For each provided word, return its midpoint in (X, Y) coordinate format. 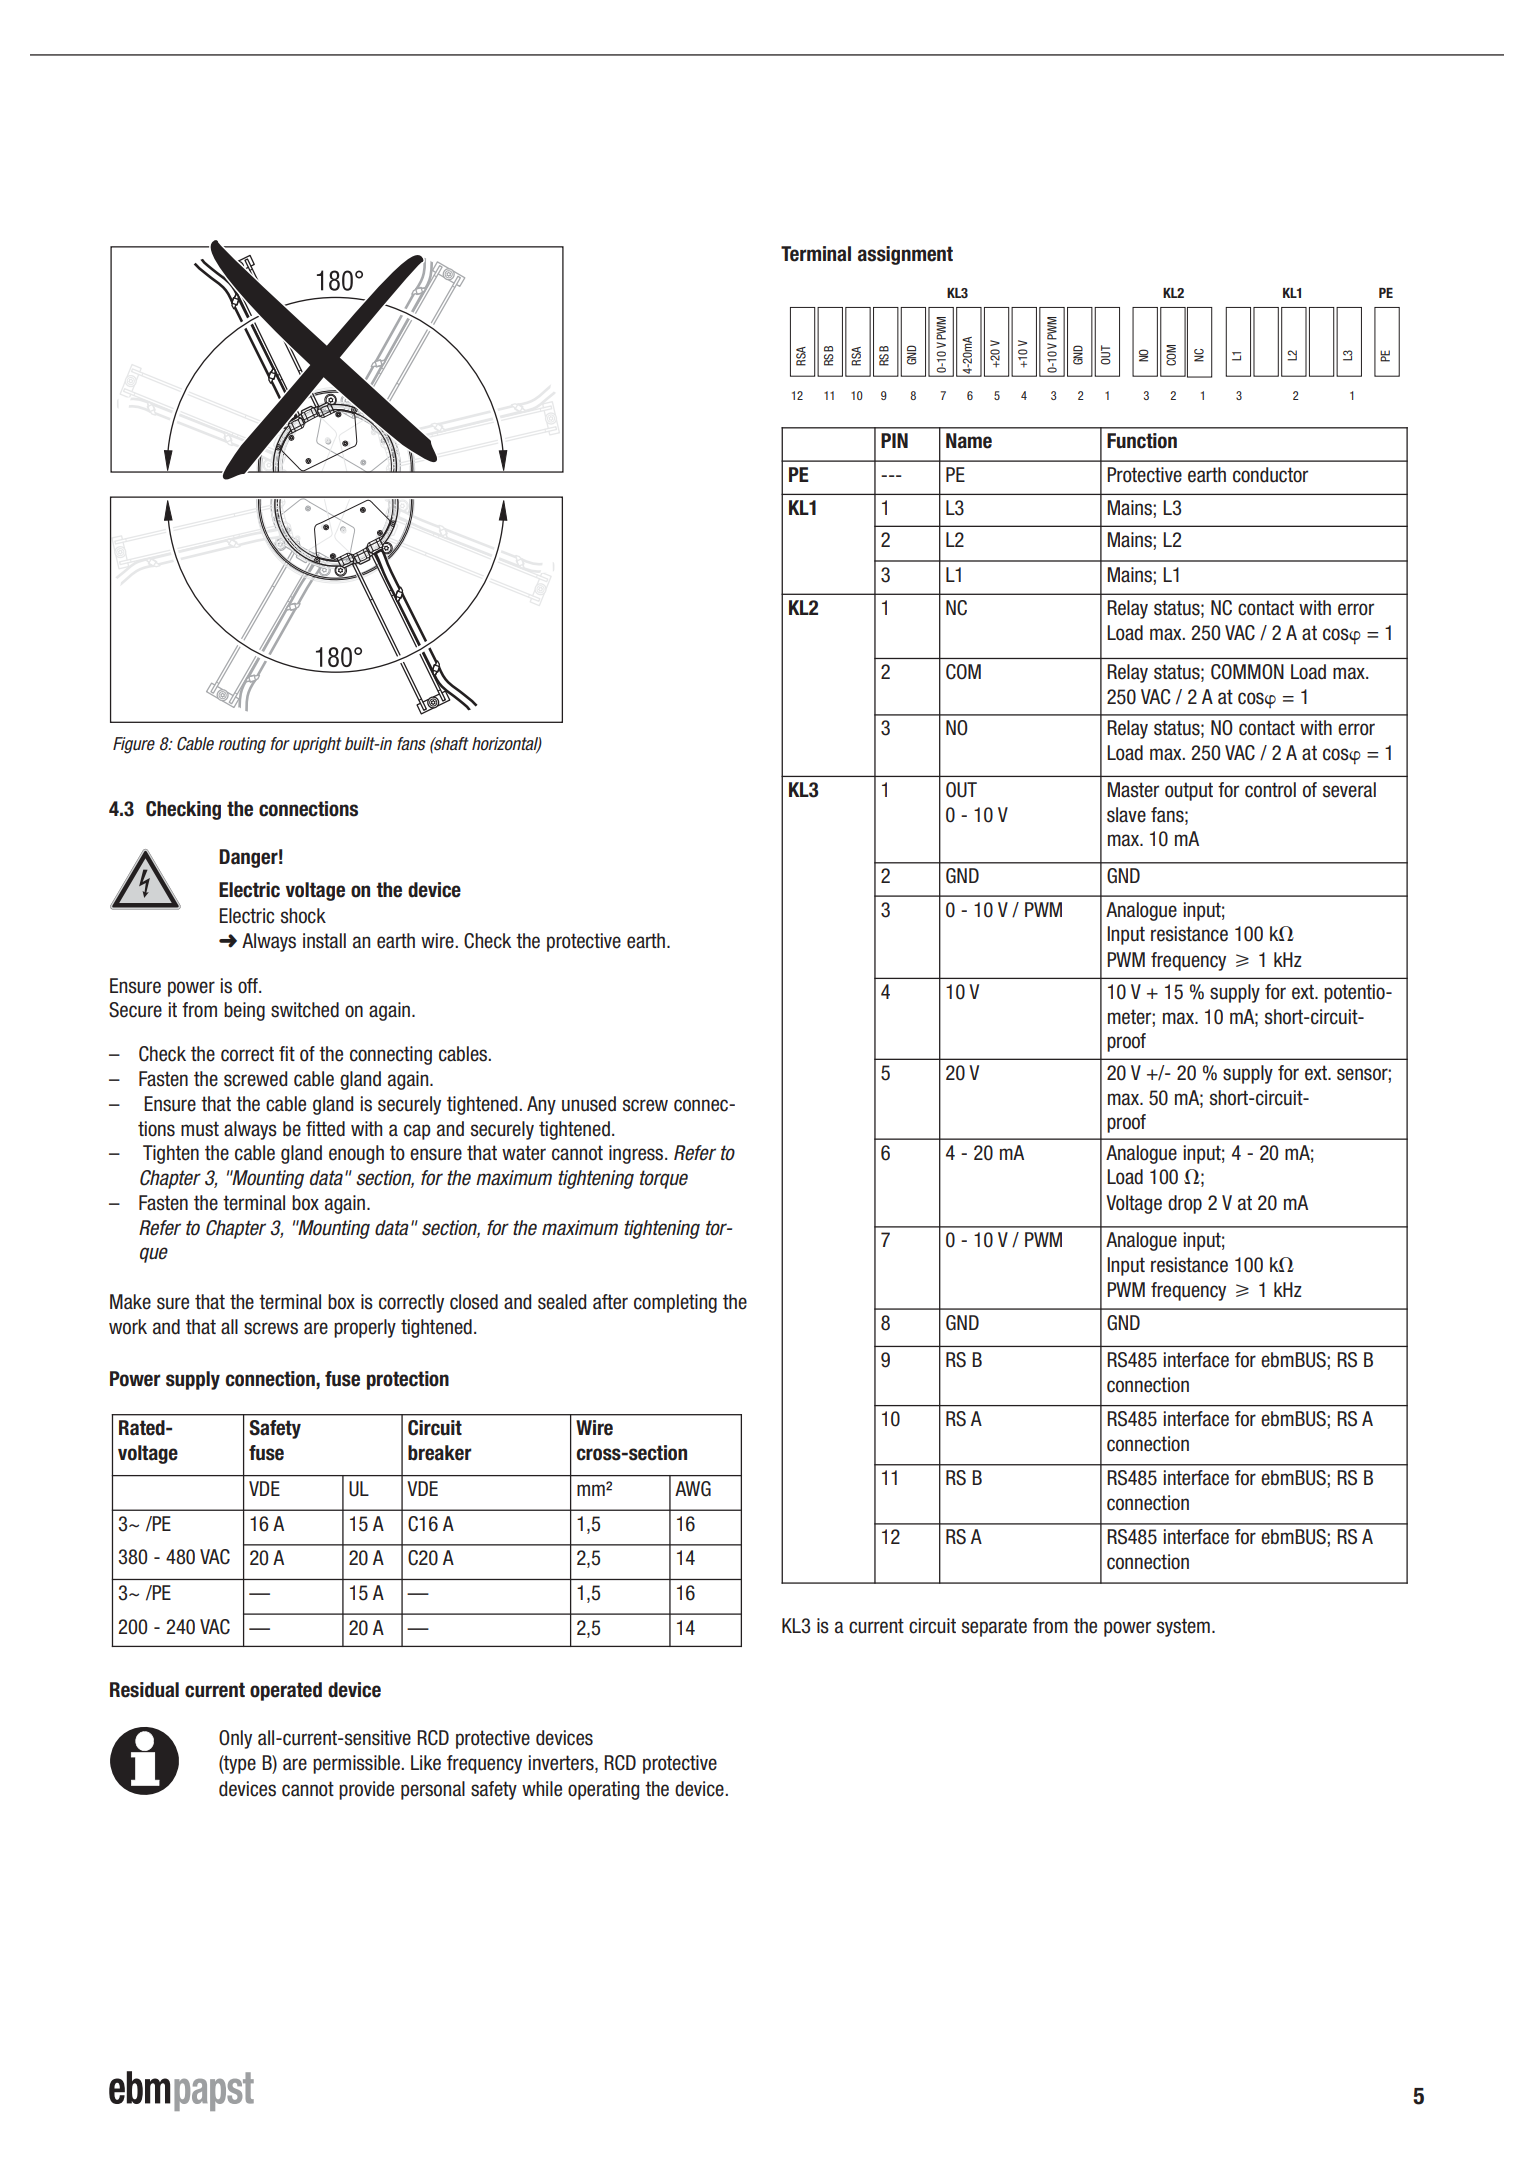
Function (1142, 441)
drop (1185, 1204)
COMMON (1247, 672)
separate (994, 1627)
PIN (894, 440)
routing (242, 745)
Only (235, 1739)
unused (589, 1104)
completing (675, 1303)
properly (365, 1328)
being (244, 1011)
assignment (905, 255)
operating (603, 1790)
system (1183, 1627)
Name (969, 441)
